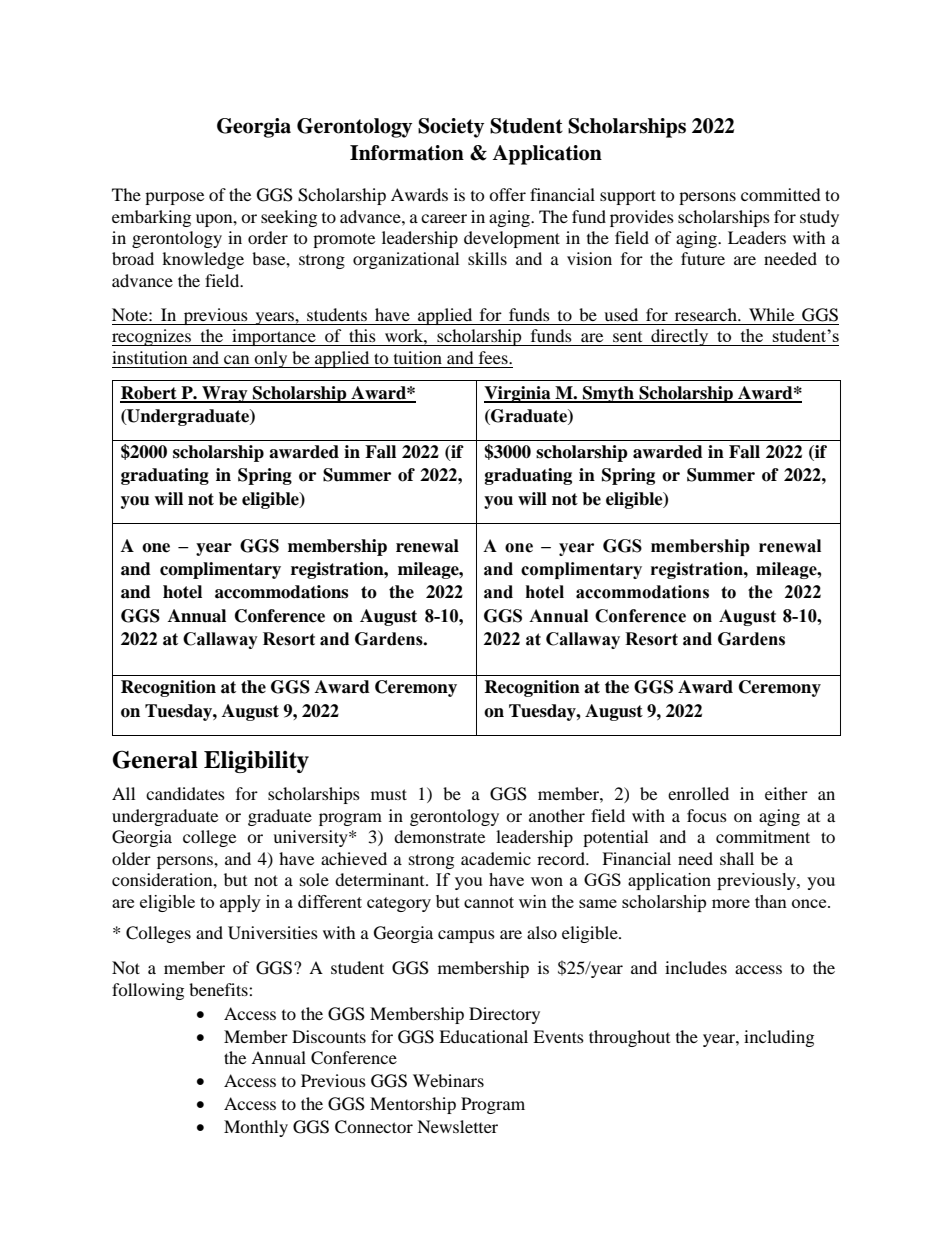  What do you see at coordinates (451, 128) in the screenshot?
I see `Society` at bounding box center [451, 128].
